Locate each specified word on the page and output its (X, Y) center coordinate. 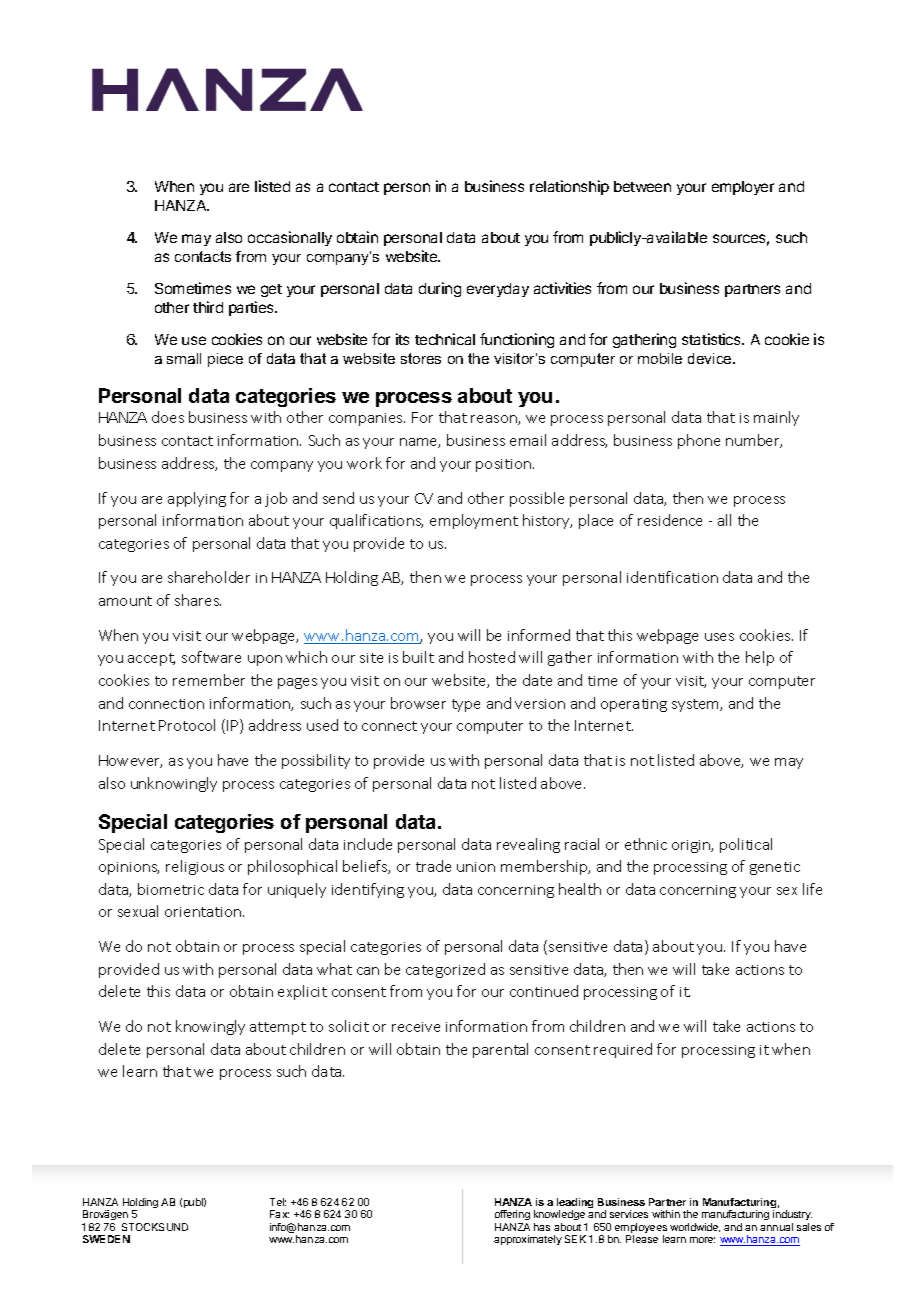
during (440, 289)
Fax (279, 1214)
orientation (204, 912)
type (466, 705)
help (760, 658)
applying (197, 499)
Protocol (187, 725)
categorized (445, 970)
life (812, 889)
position (503, 465)
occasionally (290, 238)
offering (512, 1217)
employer (743, 188)
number (754, 441)
